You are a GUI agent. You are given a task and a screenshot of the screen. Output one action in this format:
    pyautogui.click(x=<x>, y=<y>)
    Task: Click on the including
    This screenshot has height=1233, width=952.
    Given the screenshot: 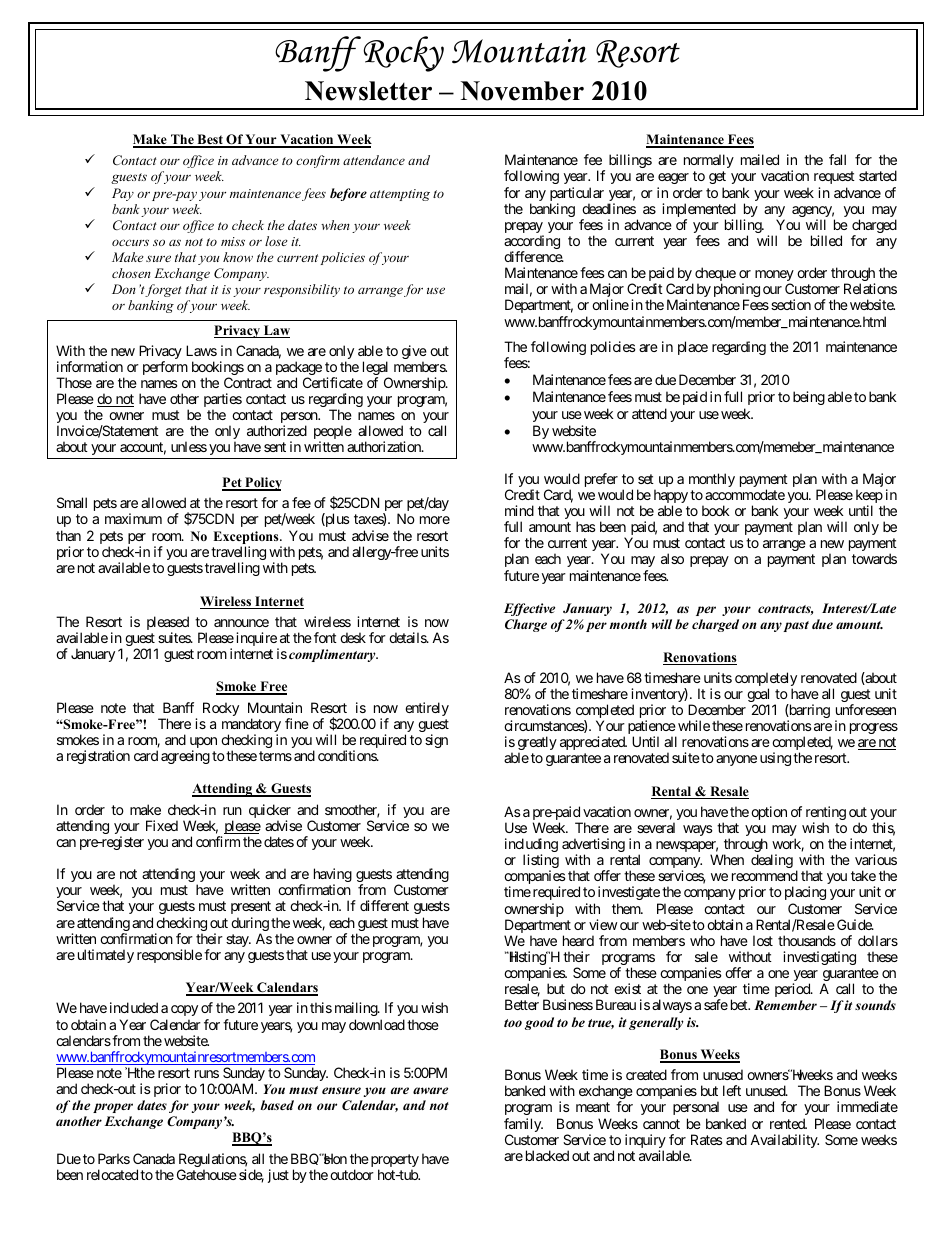 What is the action you would take?
    pyautogui.click(x=531, y=846)
